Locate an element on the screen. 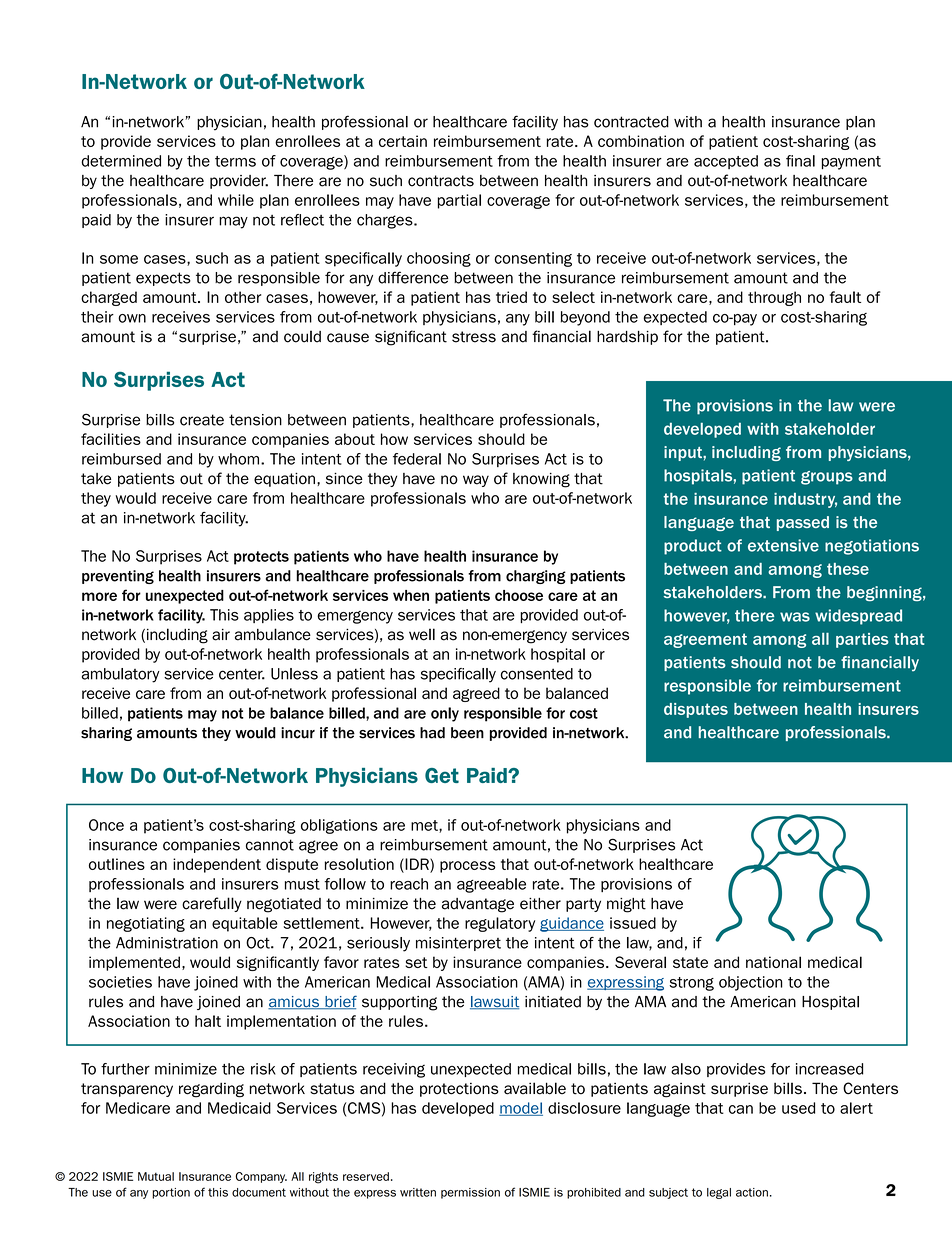  air is located at coordinates (221, 635).
